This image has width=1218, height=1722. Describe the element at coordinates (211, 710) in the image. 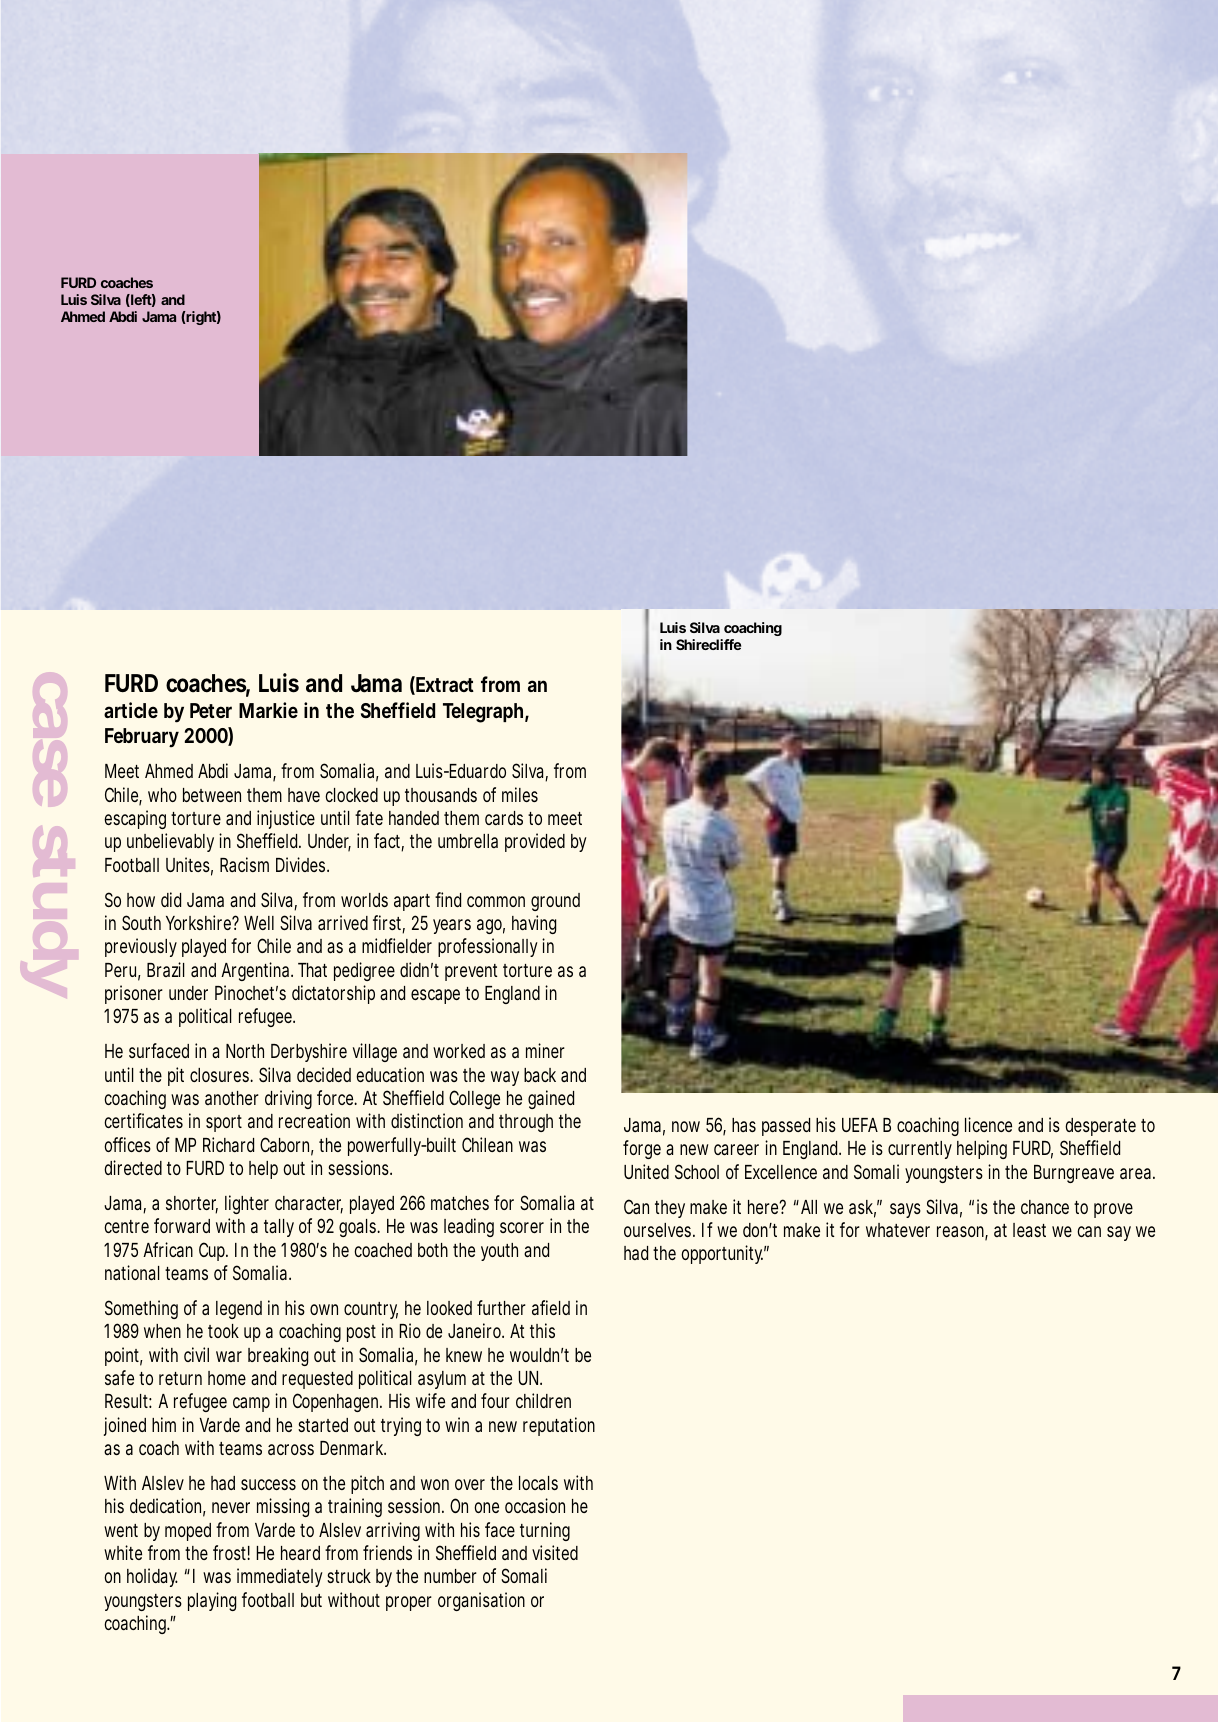

I see `Peter` at that location.
